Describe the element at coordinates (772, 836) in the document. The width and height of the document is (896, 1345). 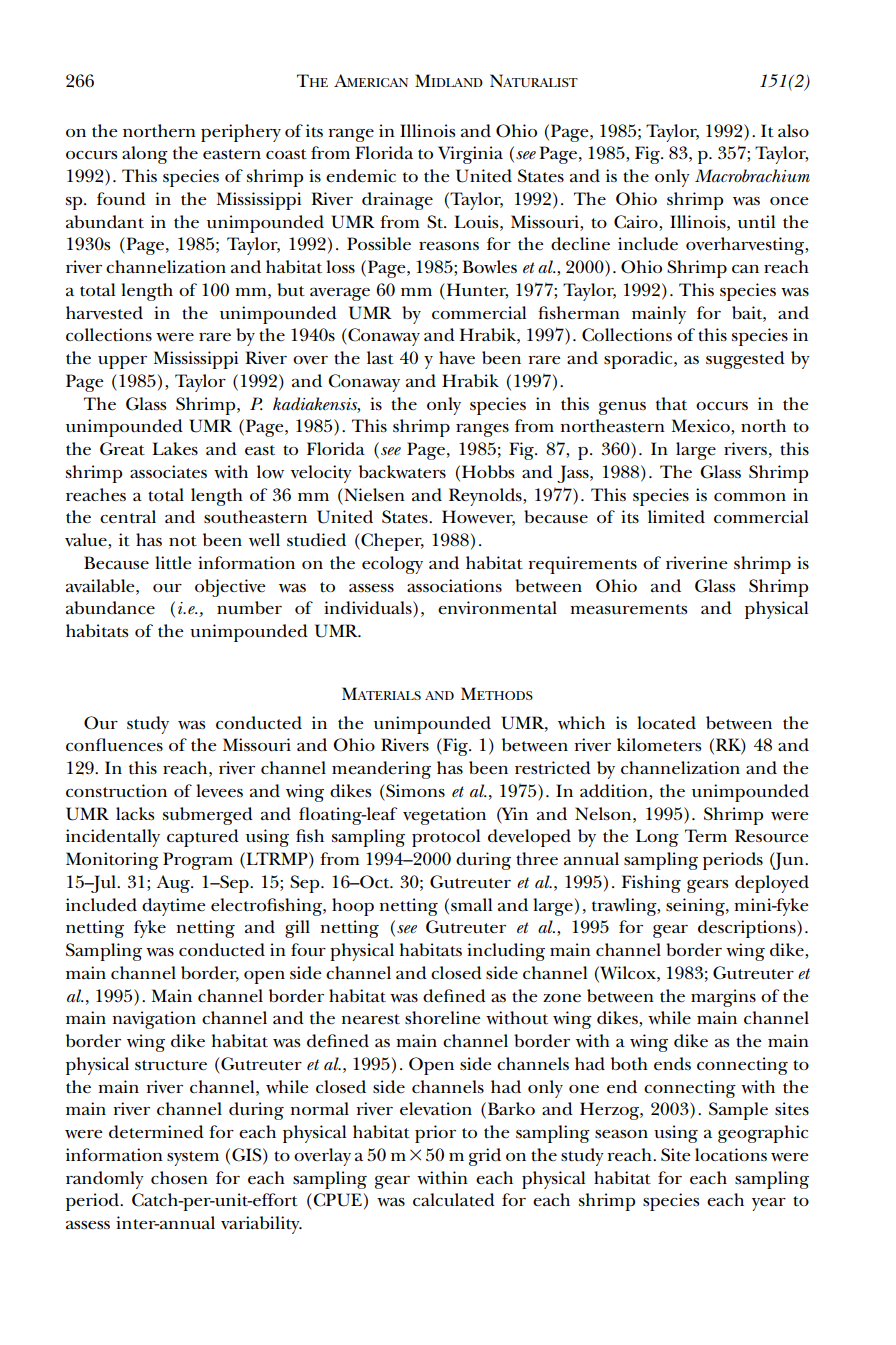
I see `Resource` at that location.
